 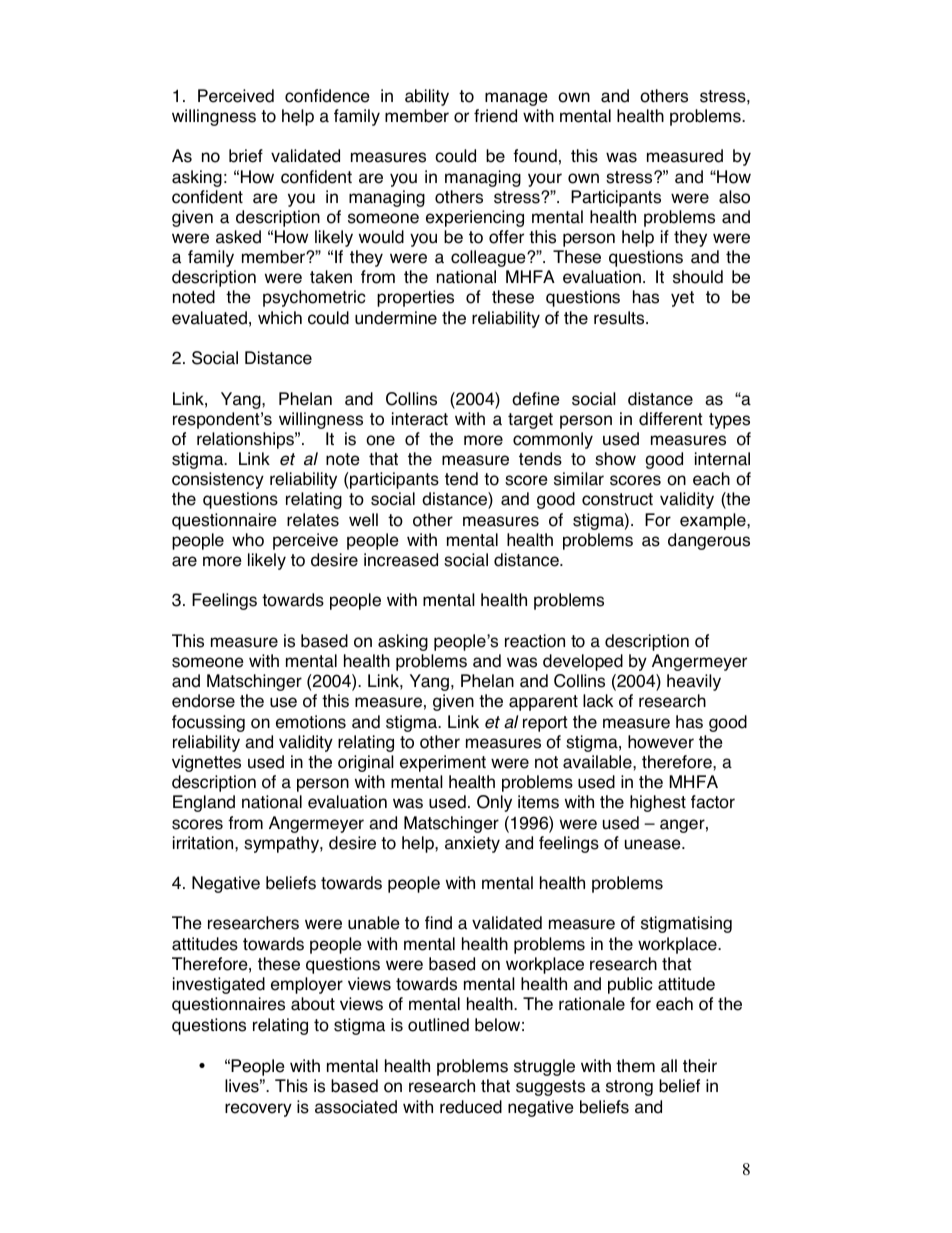 What do you see at coordinates (420, 419) in the page?
I see `interact` at bounding box center [420, 419].
